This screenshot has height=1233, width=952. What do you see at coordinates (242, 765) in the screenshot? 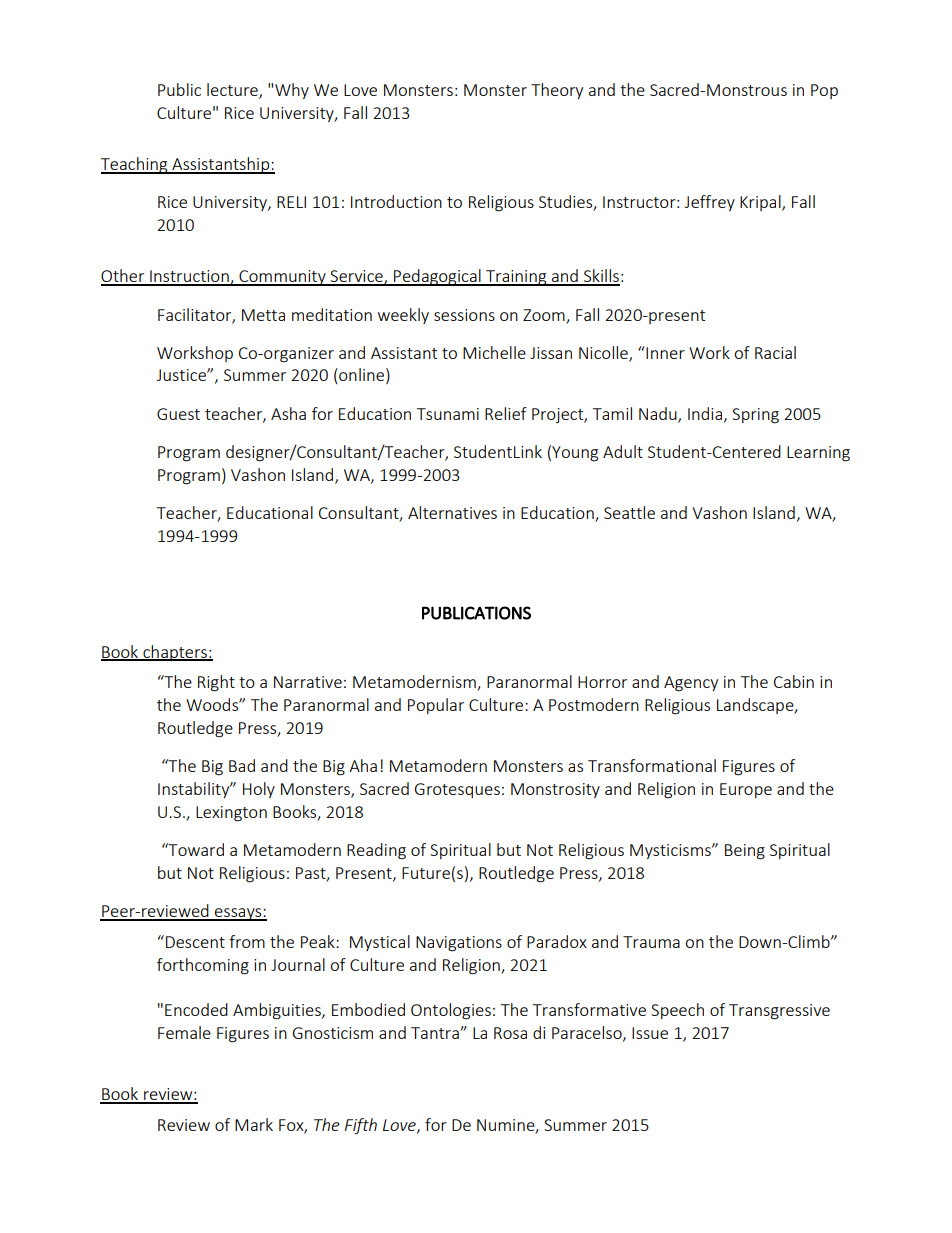
I see `Bad` at bounding box center [242, 765].
